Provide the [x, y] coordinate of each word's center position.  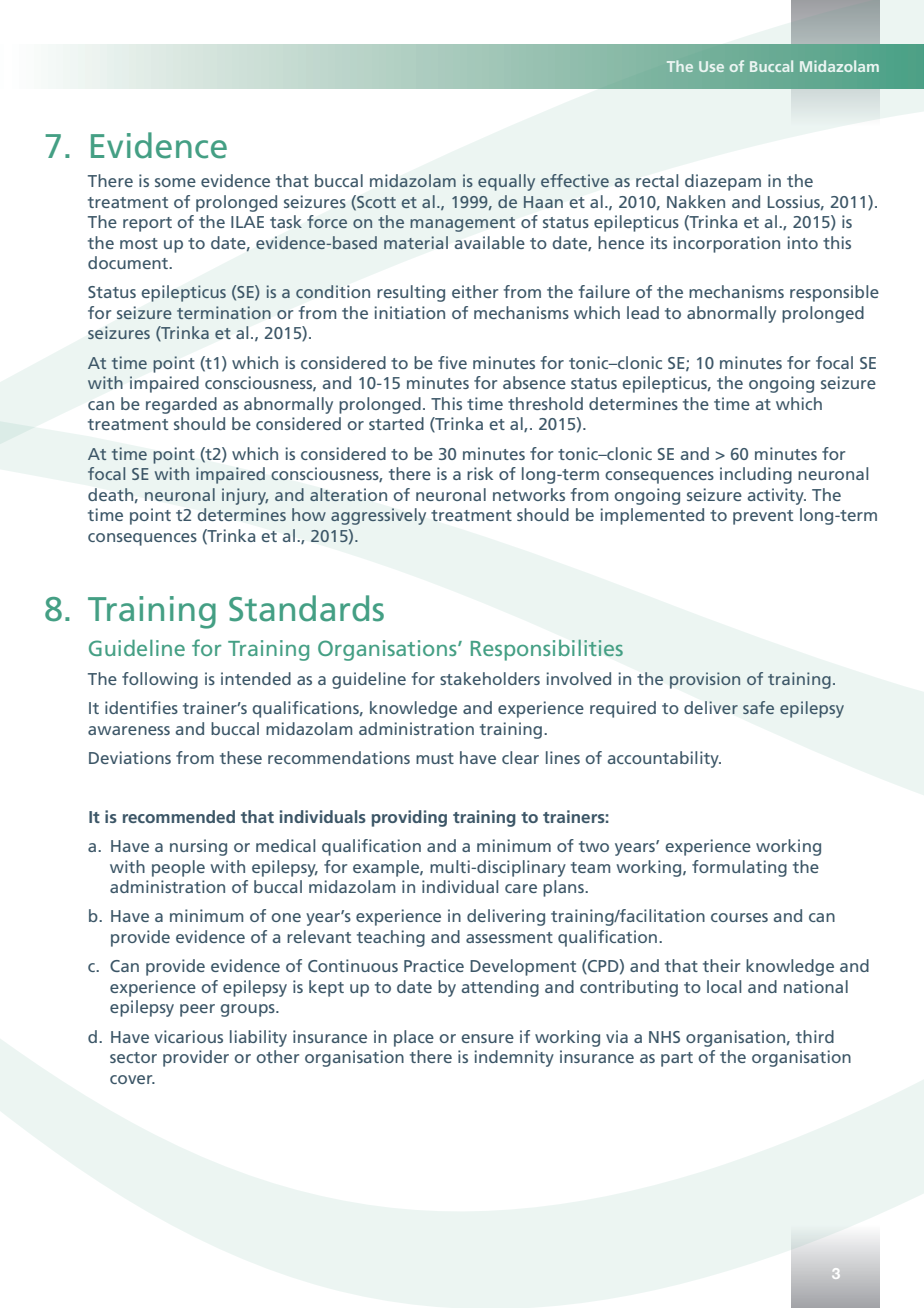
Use [711, 66]
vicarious [188, 1036]
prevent [763, 517]
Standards [306, 608]
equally [506, 182]
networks [529, 494]
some [175, 182]
